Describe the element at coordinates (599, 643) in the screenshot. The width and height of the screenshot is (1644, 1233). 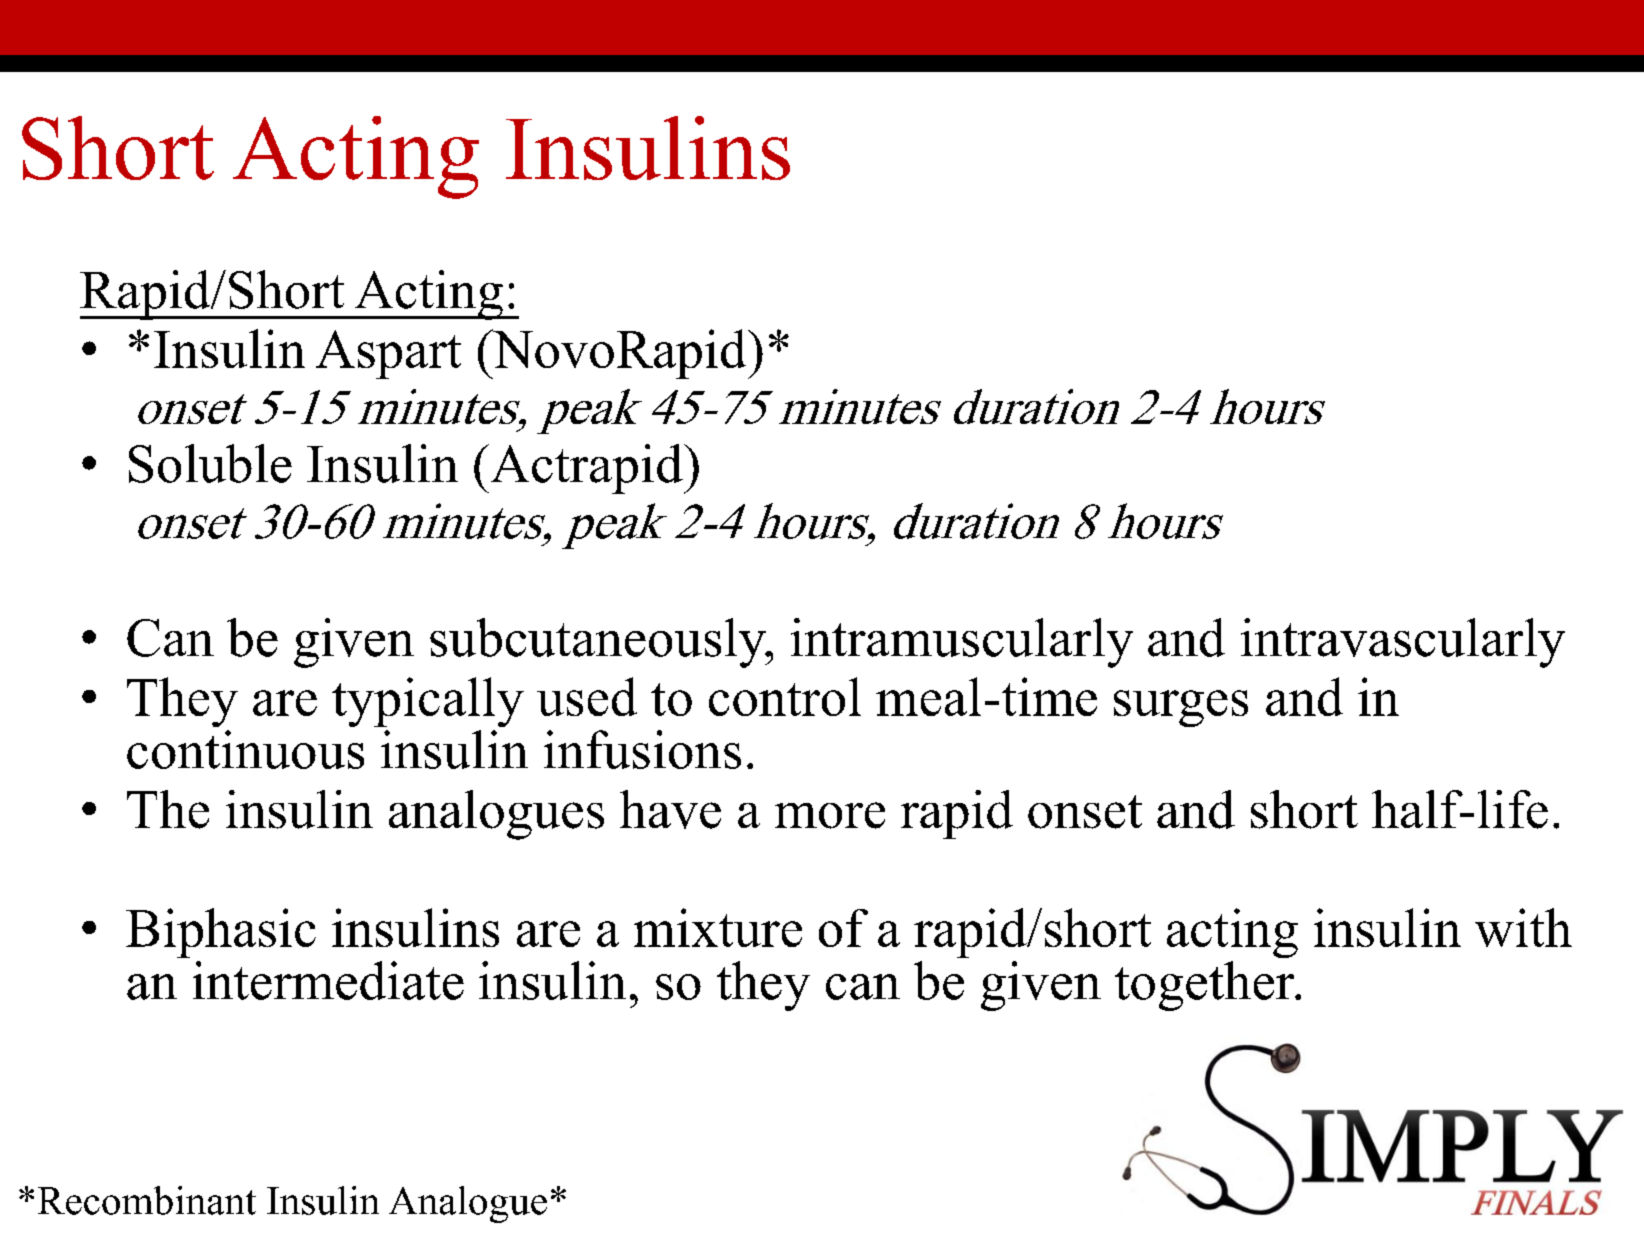
I see `subcutaneously` at that location.
